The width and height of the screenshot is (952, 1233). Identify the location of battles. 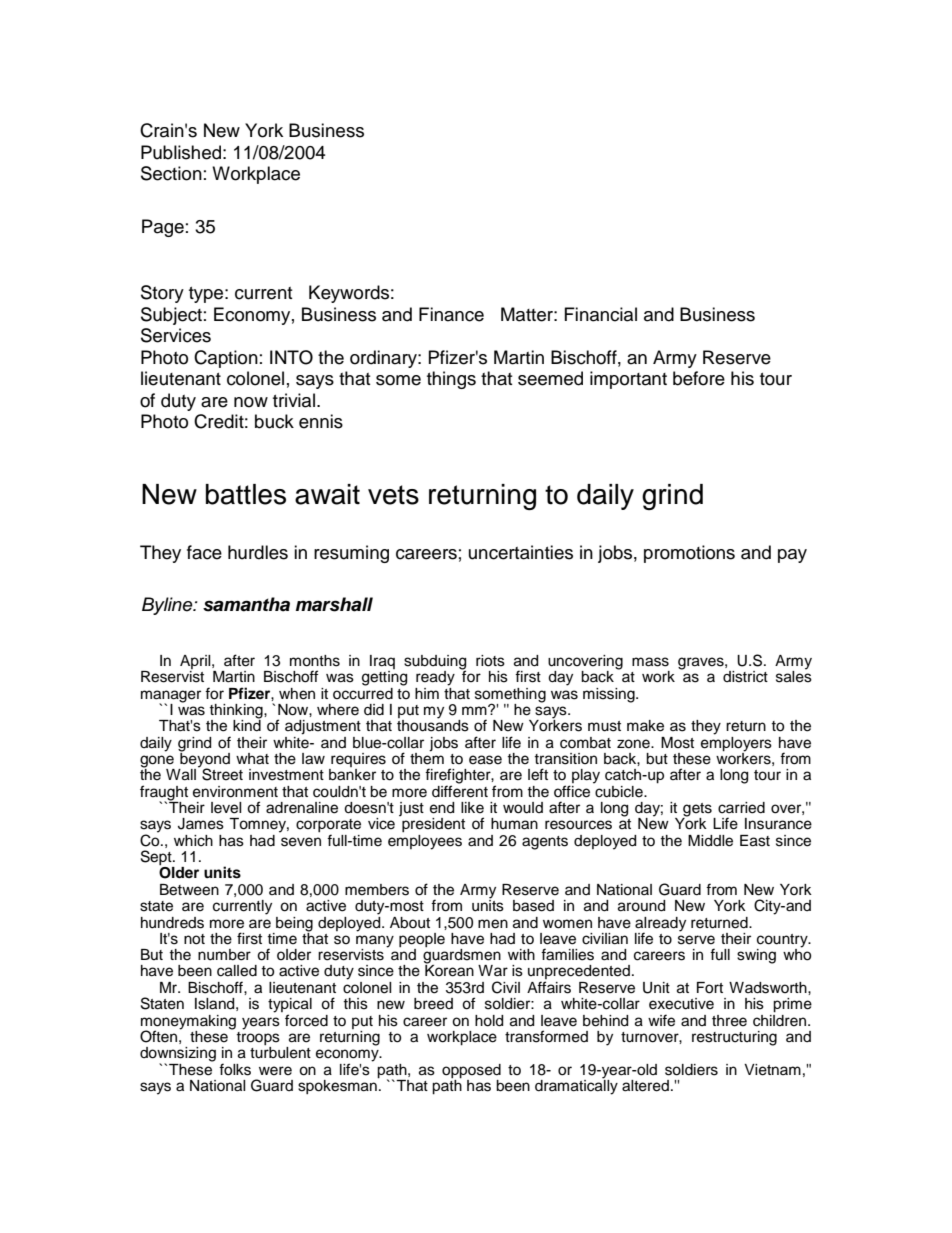
(246, 494).
